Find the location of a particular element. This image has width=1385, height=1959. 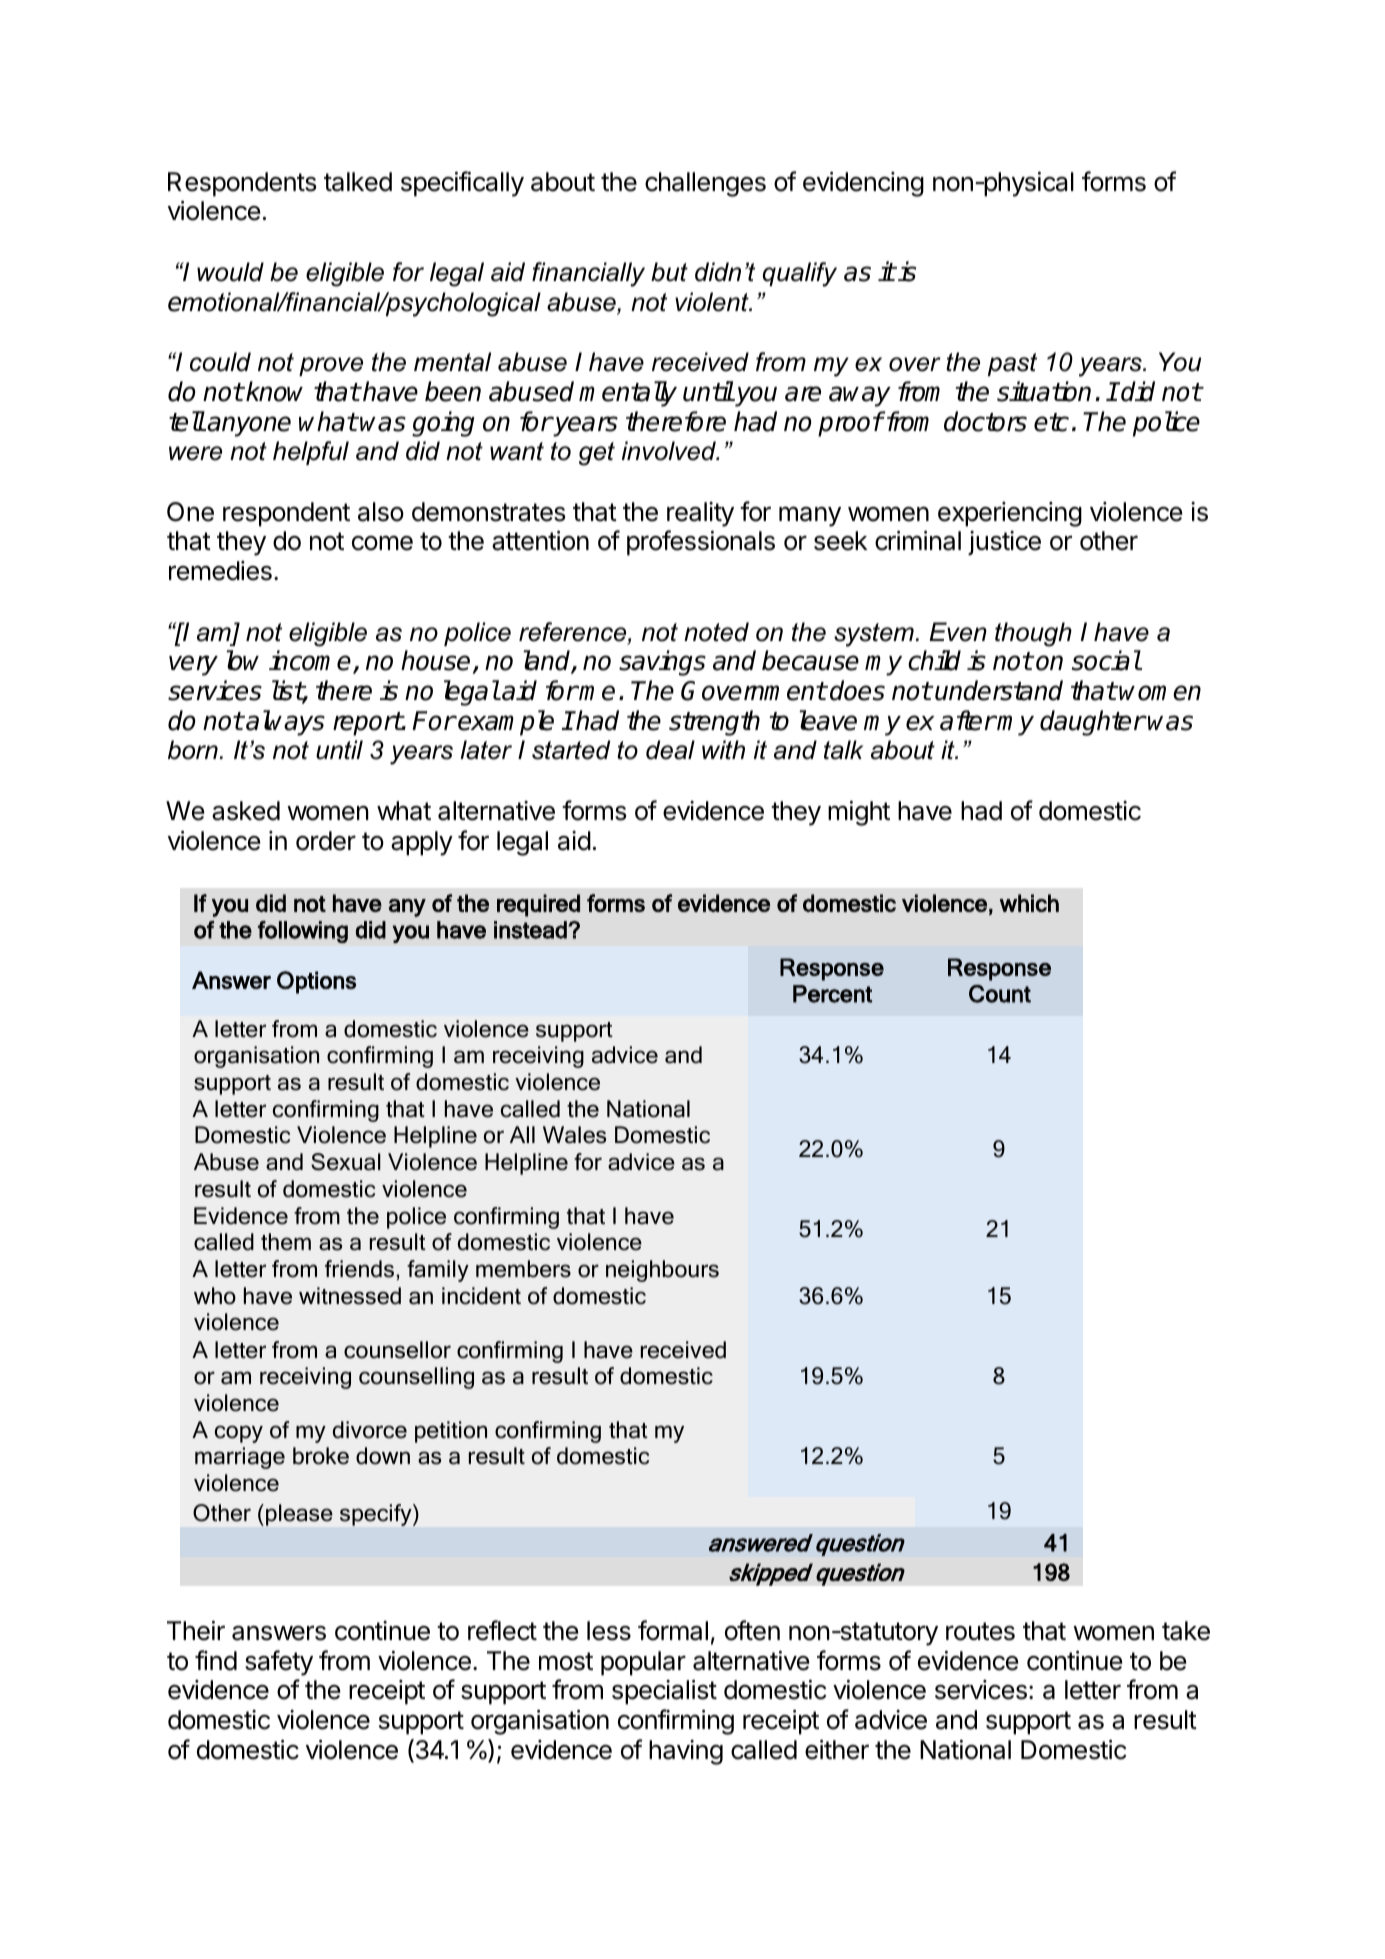

them is located at coordinates (286, 1242).
